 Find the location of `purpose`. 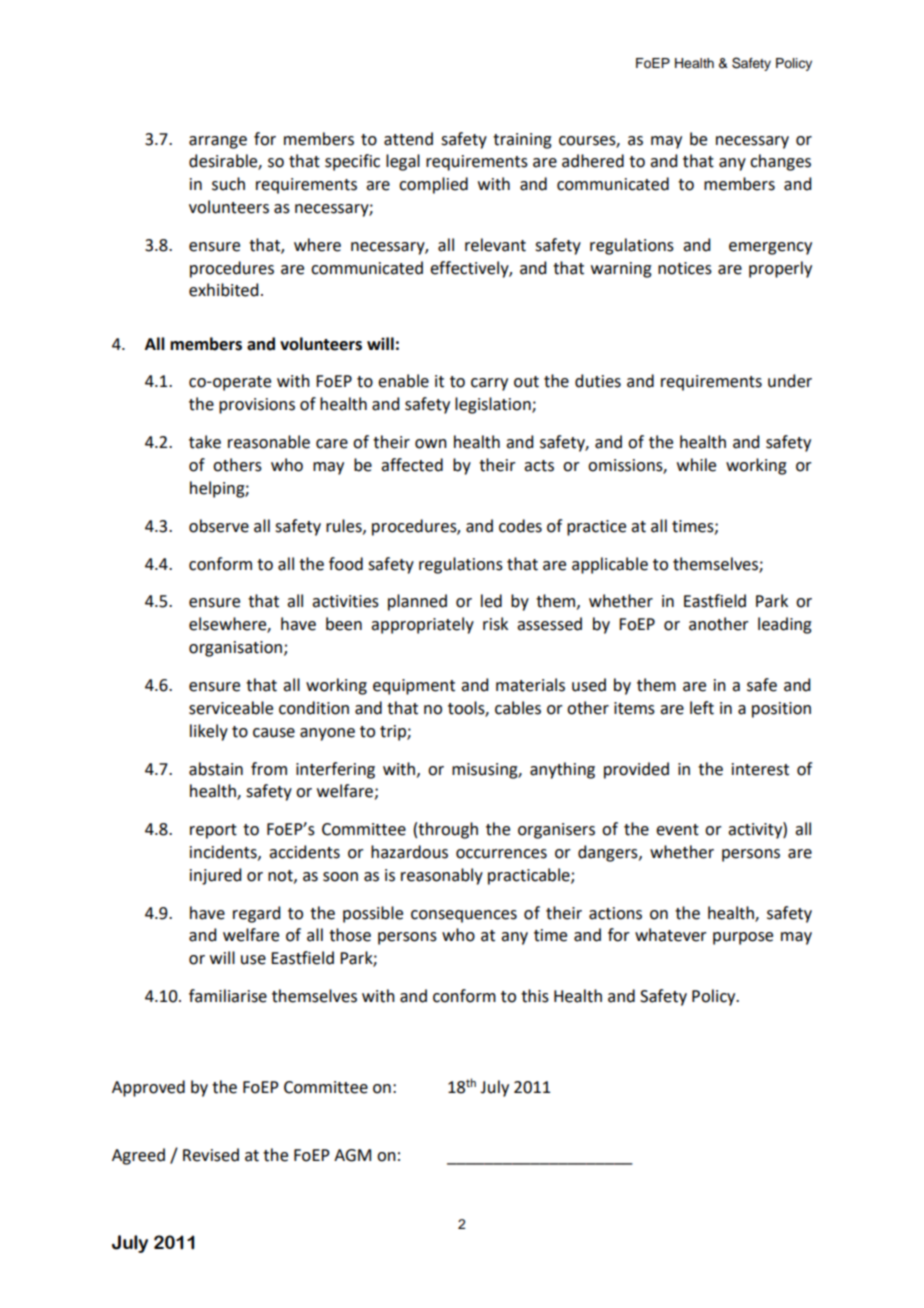

purpose is located at coordinates (743, 938).
